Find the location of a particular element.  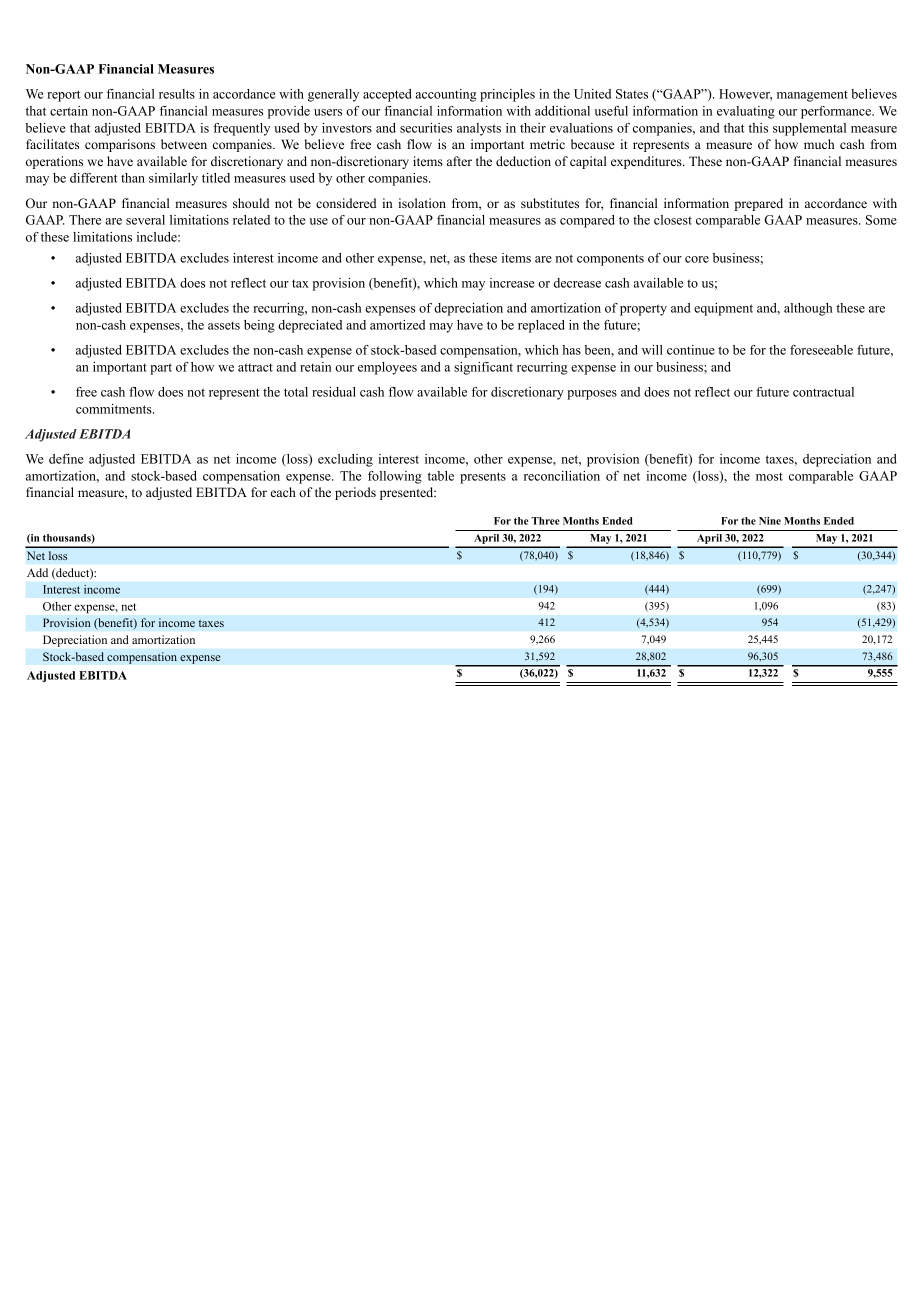

results is located at coordinates (177, 94).
